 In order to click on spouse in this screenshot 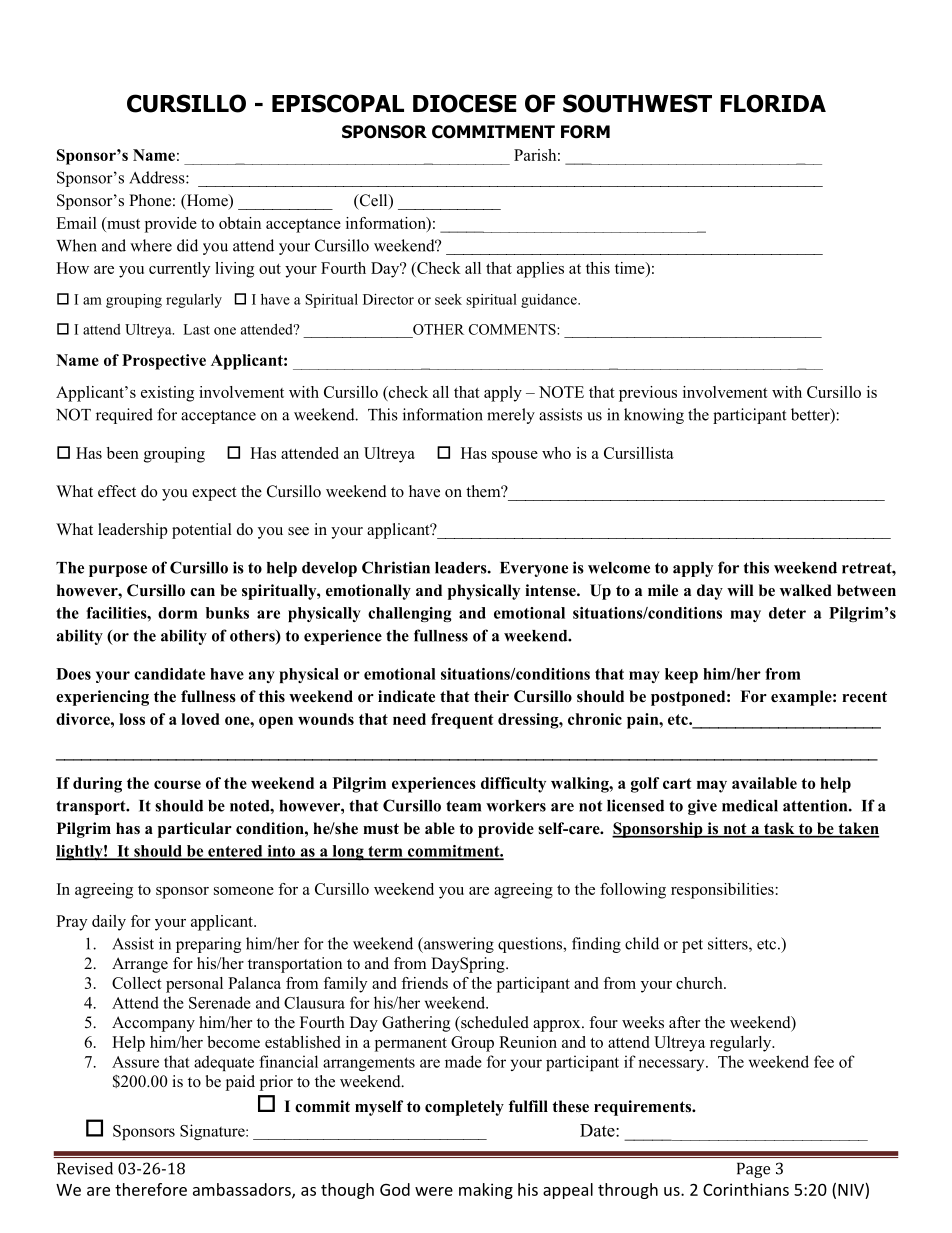, I will do `click(515, 457)`.
